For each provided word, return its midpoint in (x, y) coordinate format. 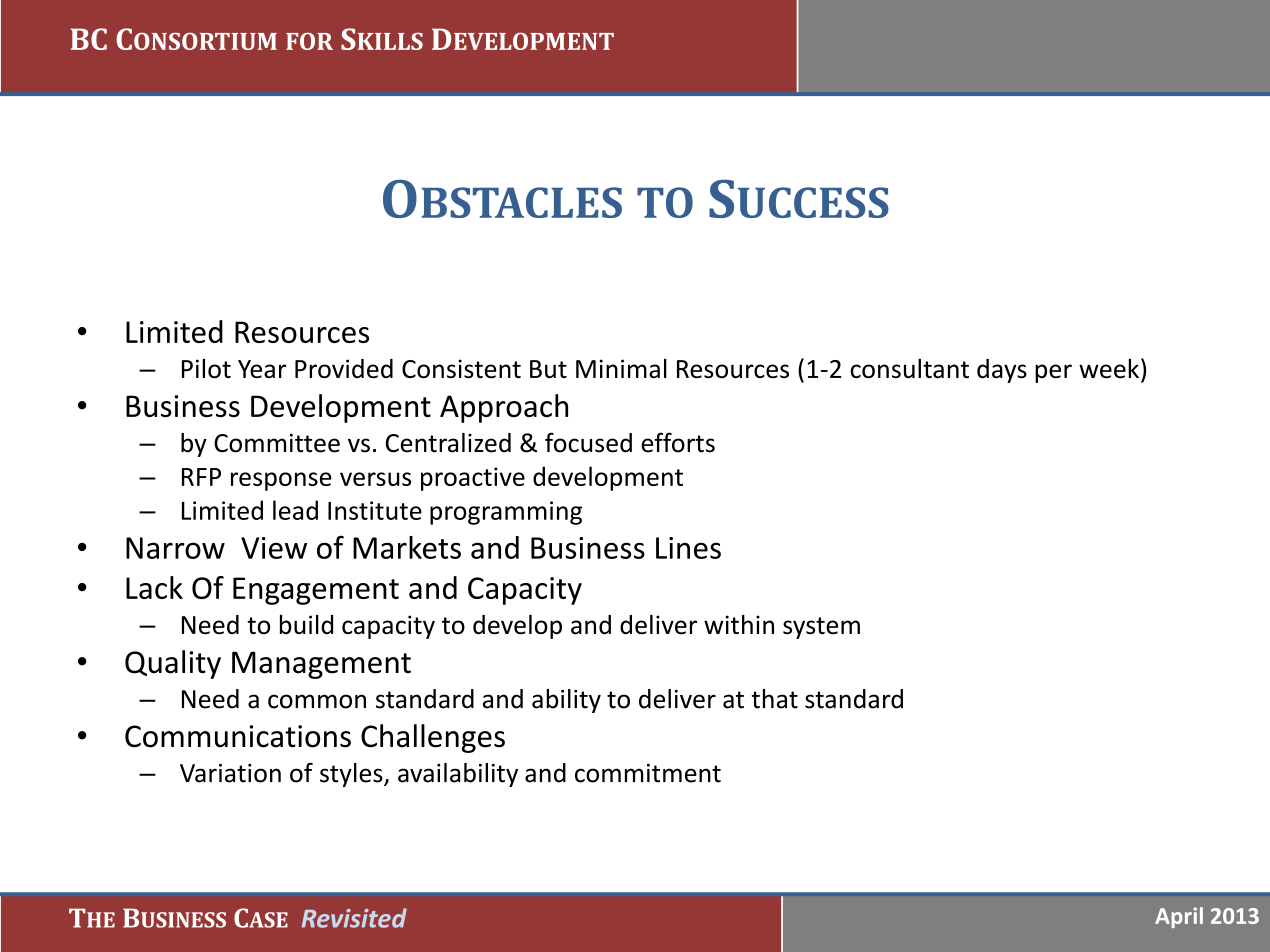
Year (262, 369)
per (1053, 373)
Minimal (621, 368)
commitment (648, 773)
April (1179, 917)
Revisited (354, 918)
